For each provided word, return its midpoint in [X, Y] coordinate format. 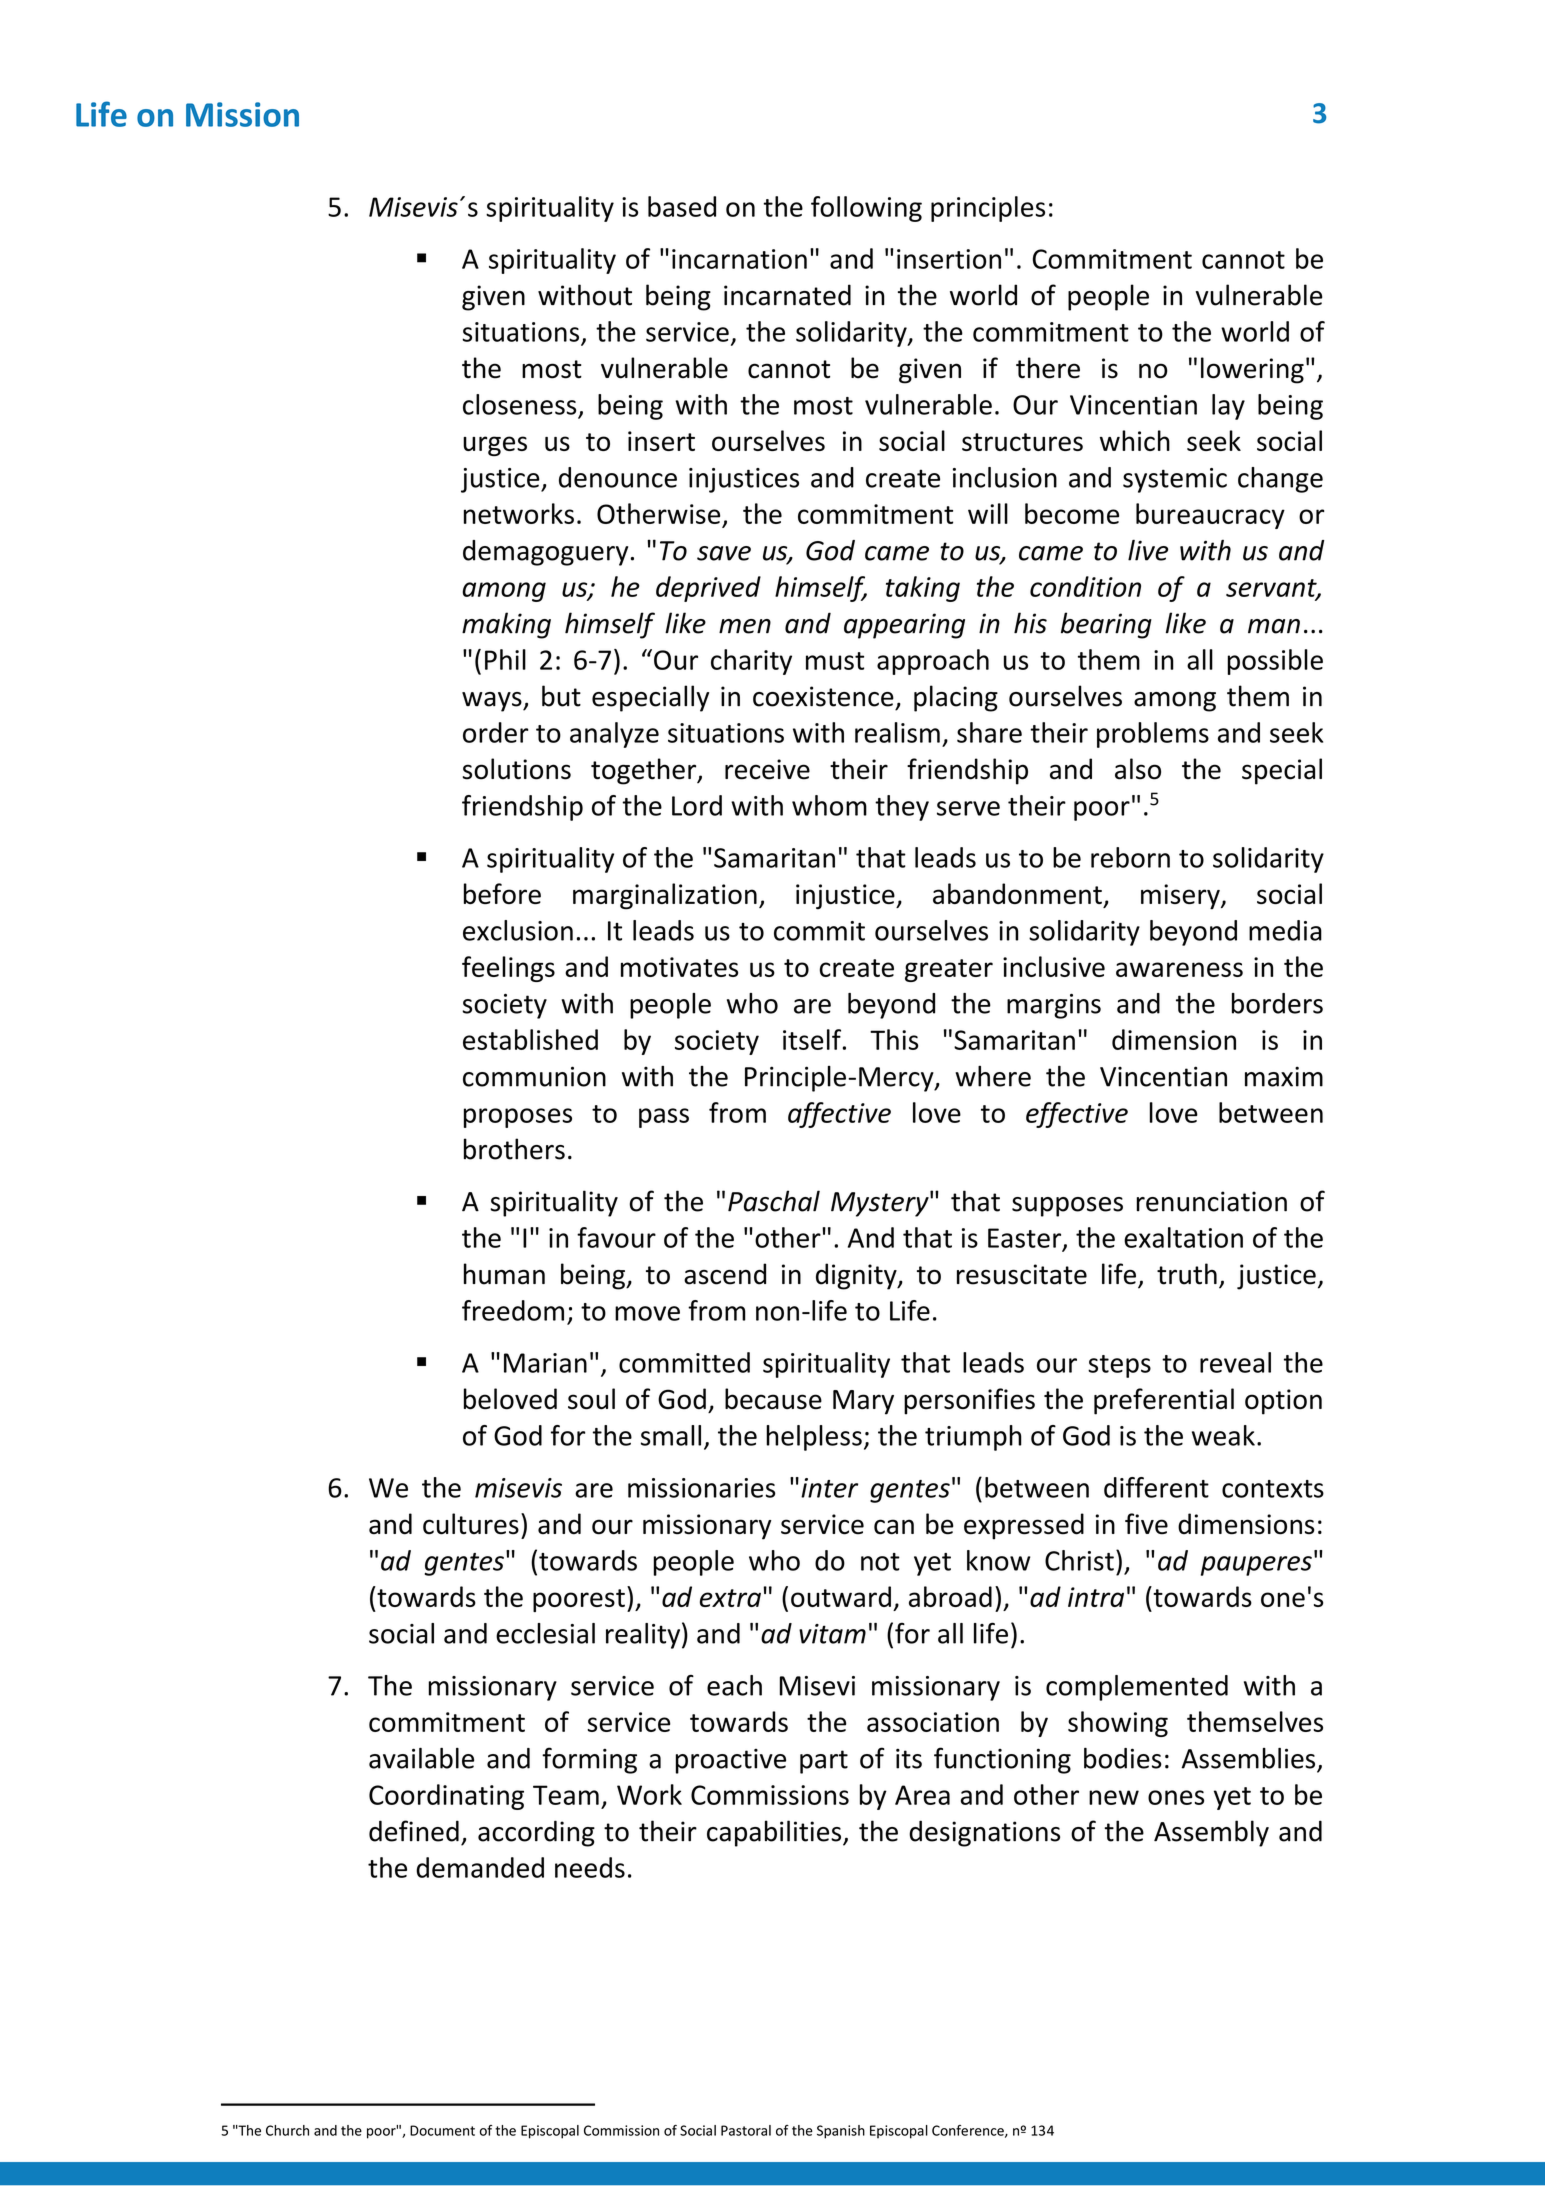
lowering [1252, 370]
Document [442, 2130]
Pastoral [746, 2130]
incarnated [787, 295]
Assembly [1211, 1833]
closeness [519, 404]
